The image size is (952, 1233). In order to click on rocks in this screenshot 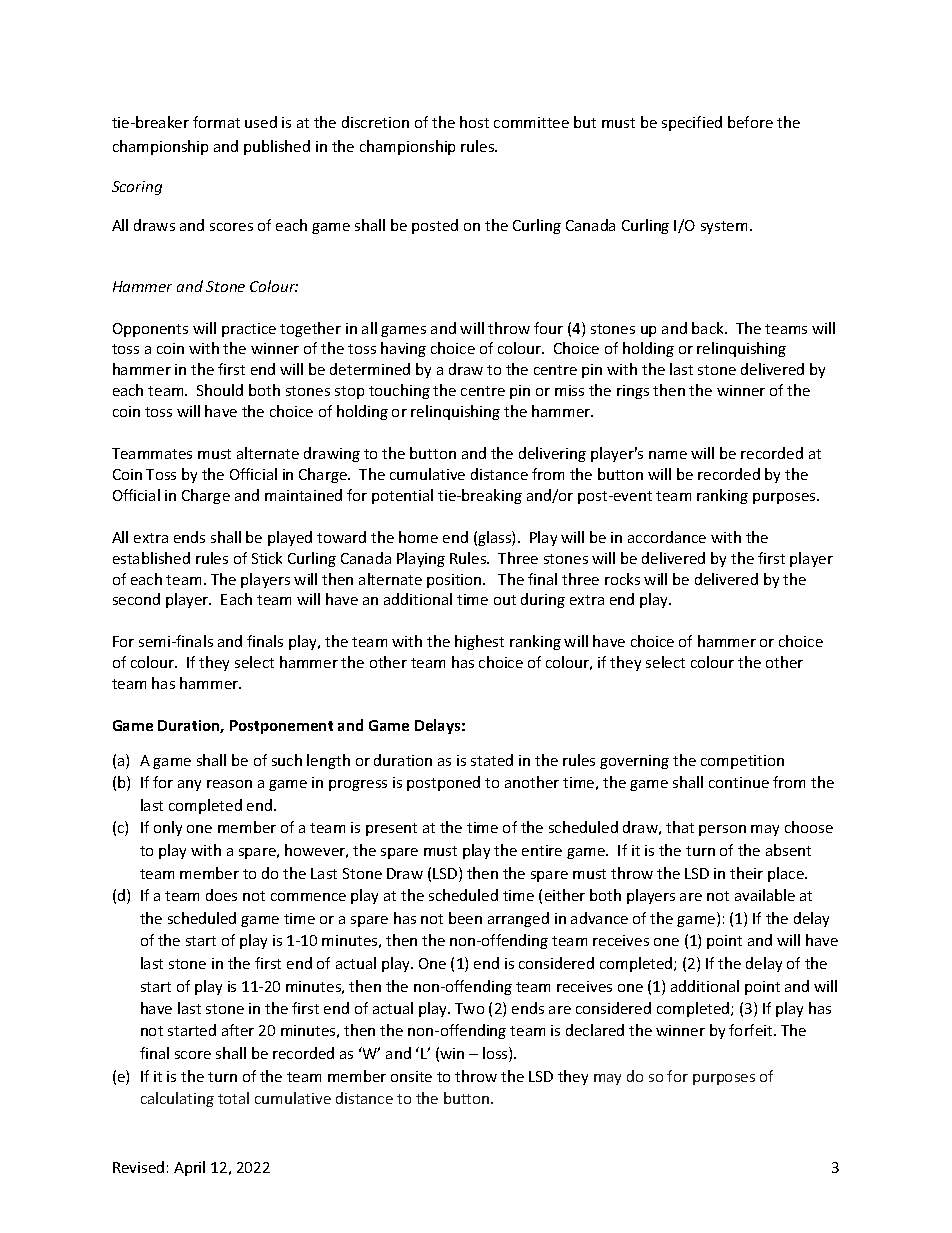, I will do `click(622, 579)`.
